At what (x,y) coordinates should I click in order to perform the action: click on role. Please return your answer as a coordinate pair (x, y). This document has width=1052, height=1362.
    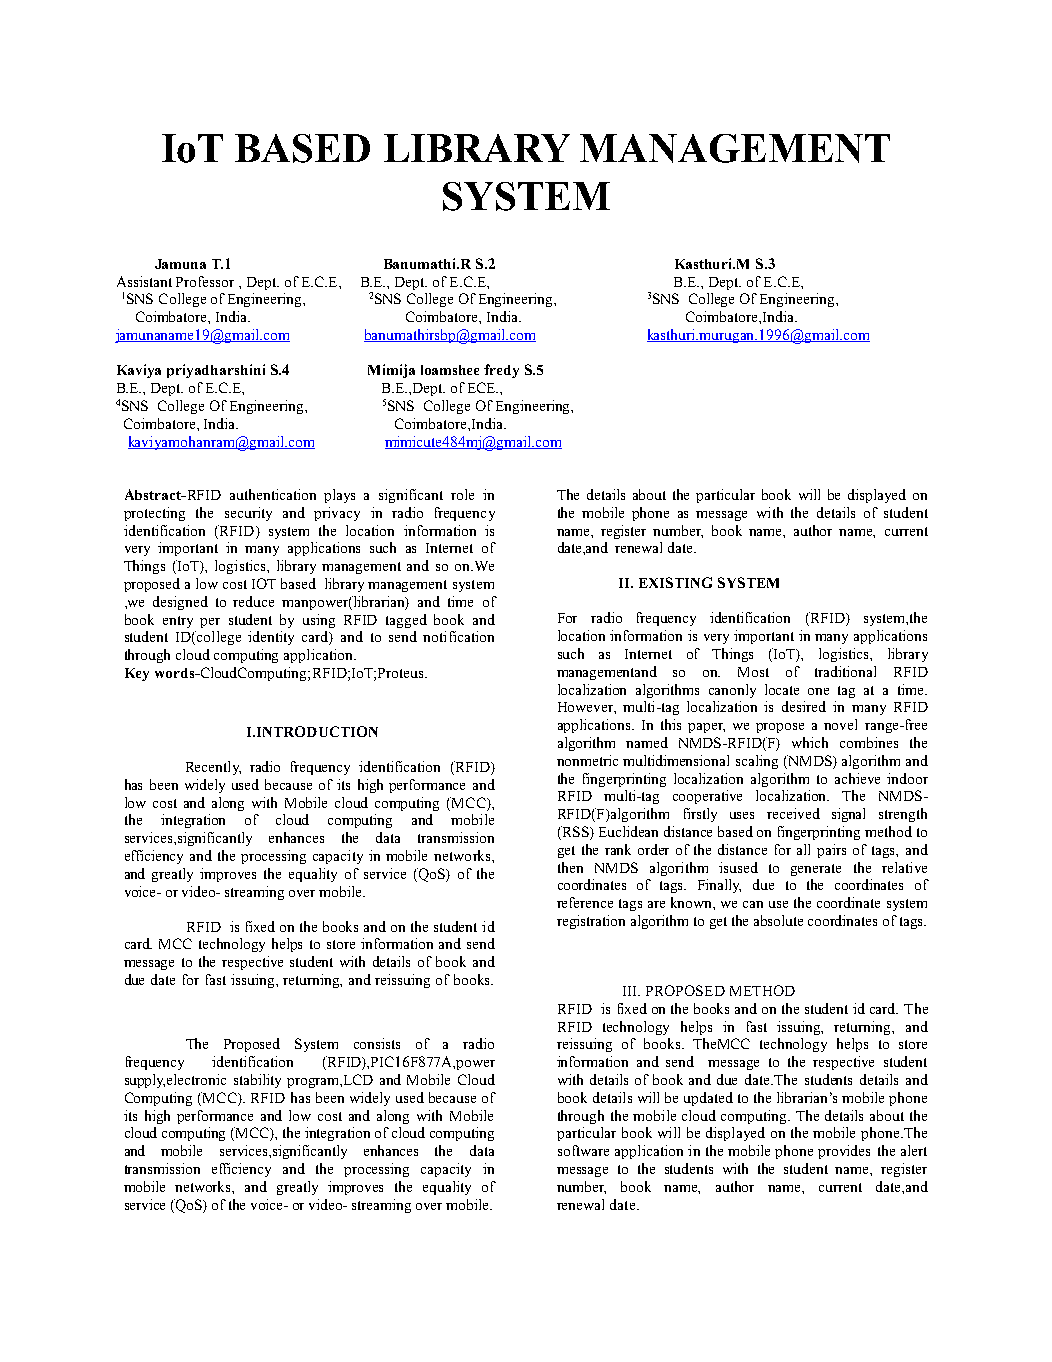
    Looking at the image, I should click on (462, 494).
